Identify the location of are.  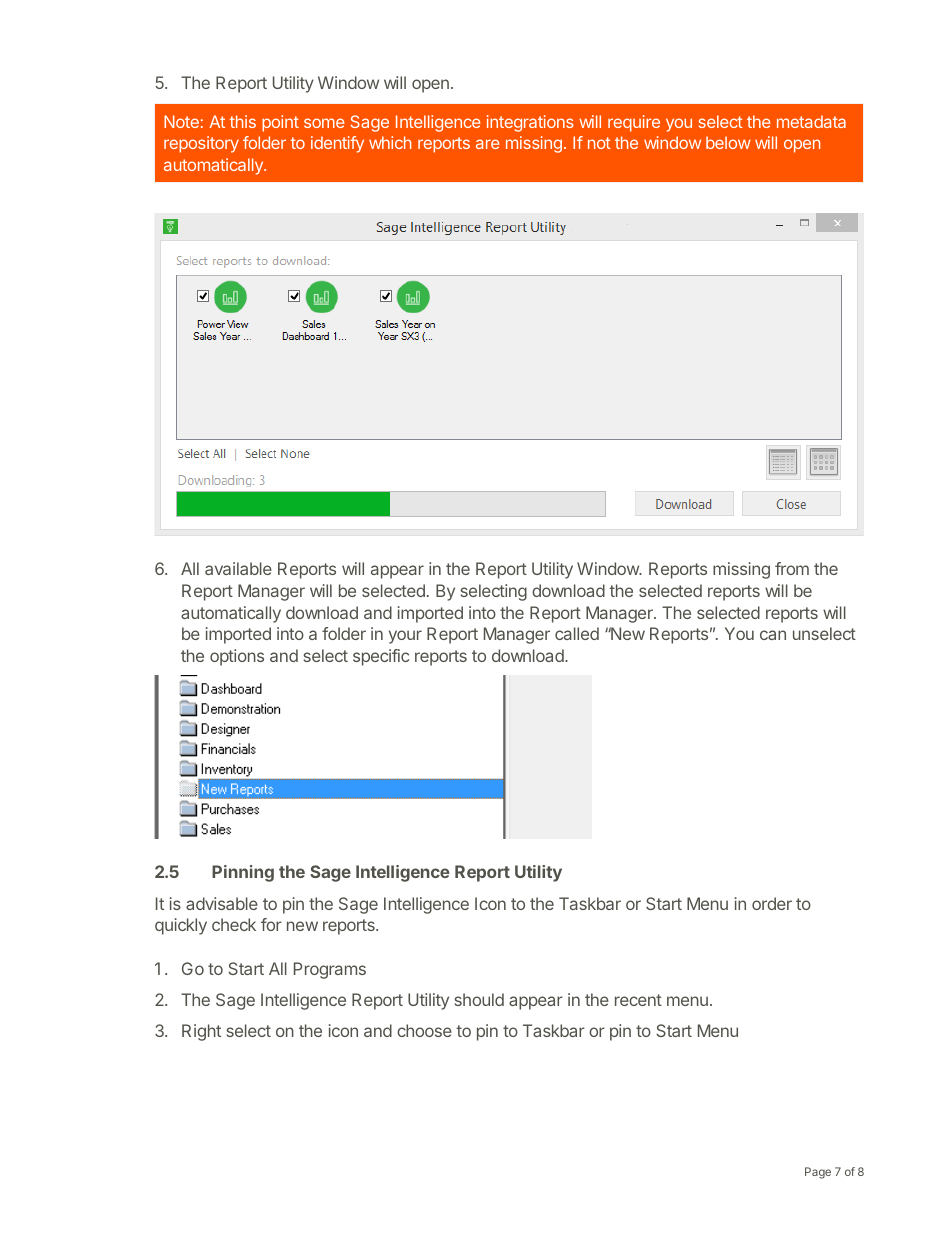
(487, 144).
